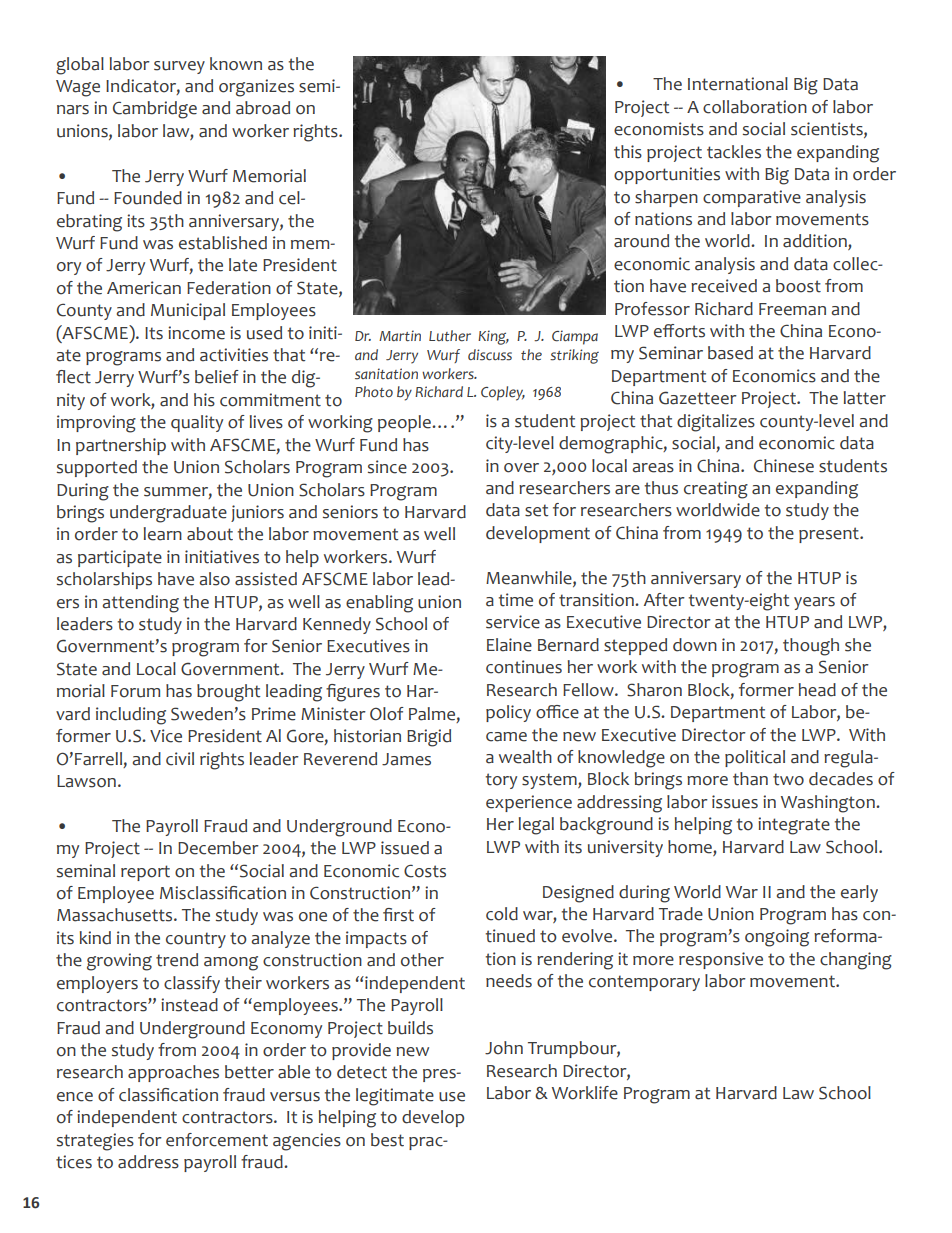  What do you see at coordinates (784, 466) in the document?
I see `Chinese` at bounding box center [784, 466].
